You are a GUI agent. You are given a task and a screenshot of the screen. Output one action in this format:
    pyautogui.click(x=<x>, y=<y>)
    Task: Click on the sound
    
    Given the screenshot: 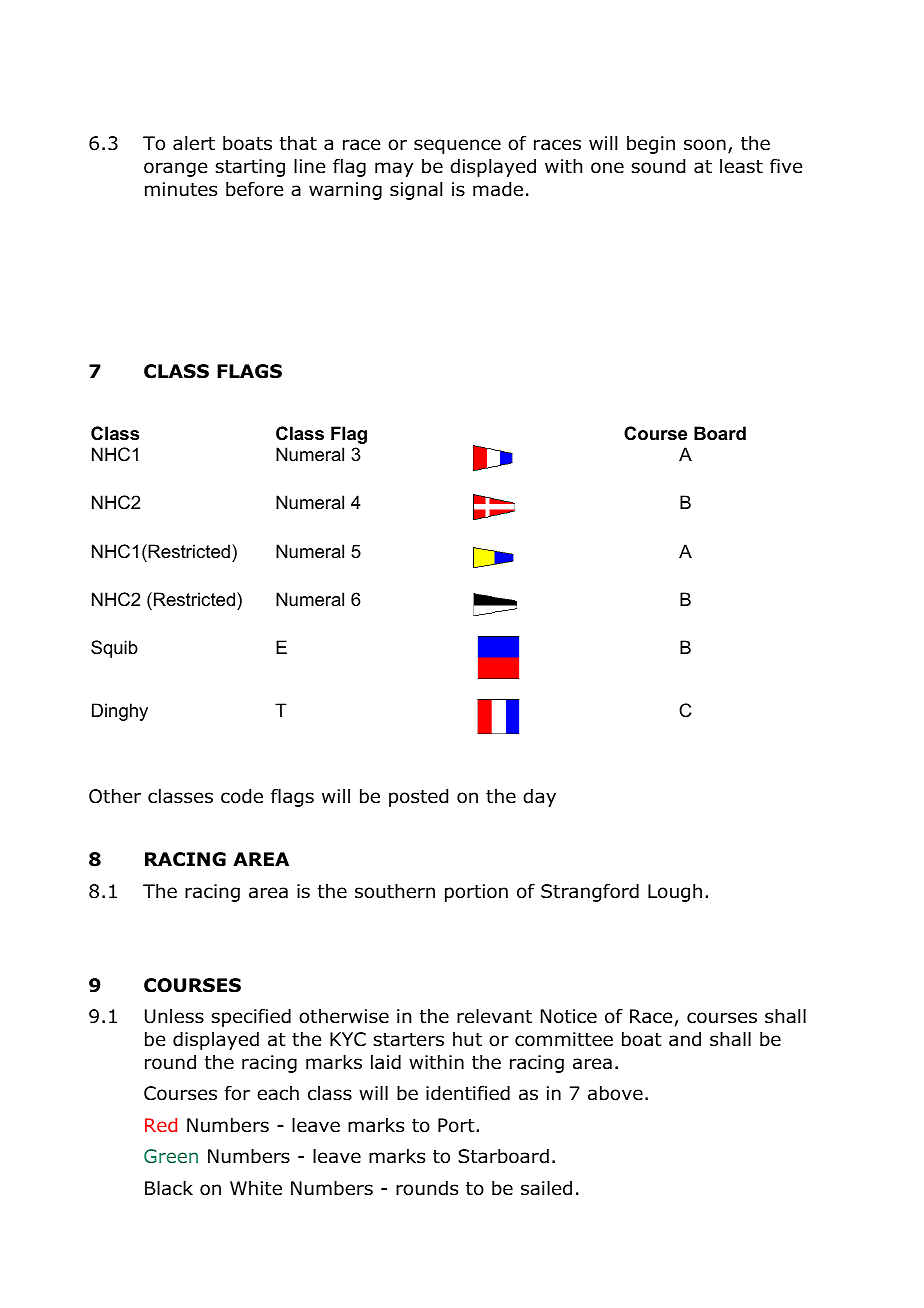 What is the action you would take?
    pyautogui.click(x=658, y=166)
